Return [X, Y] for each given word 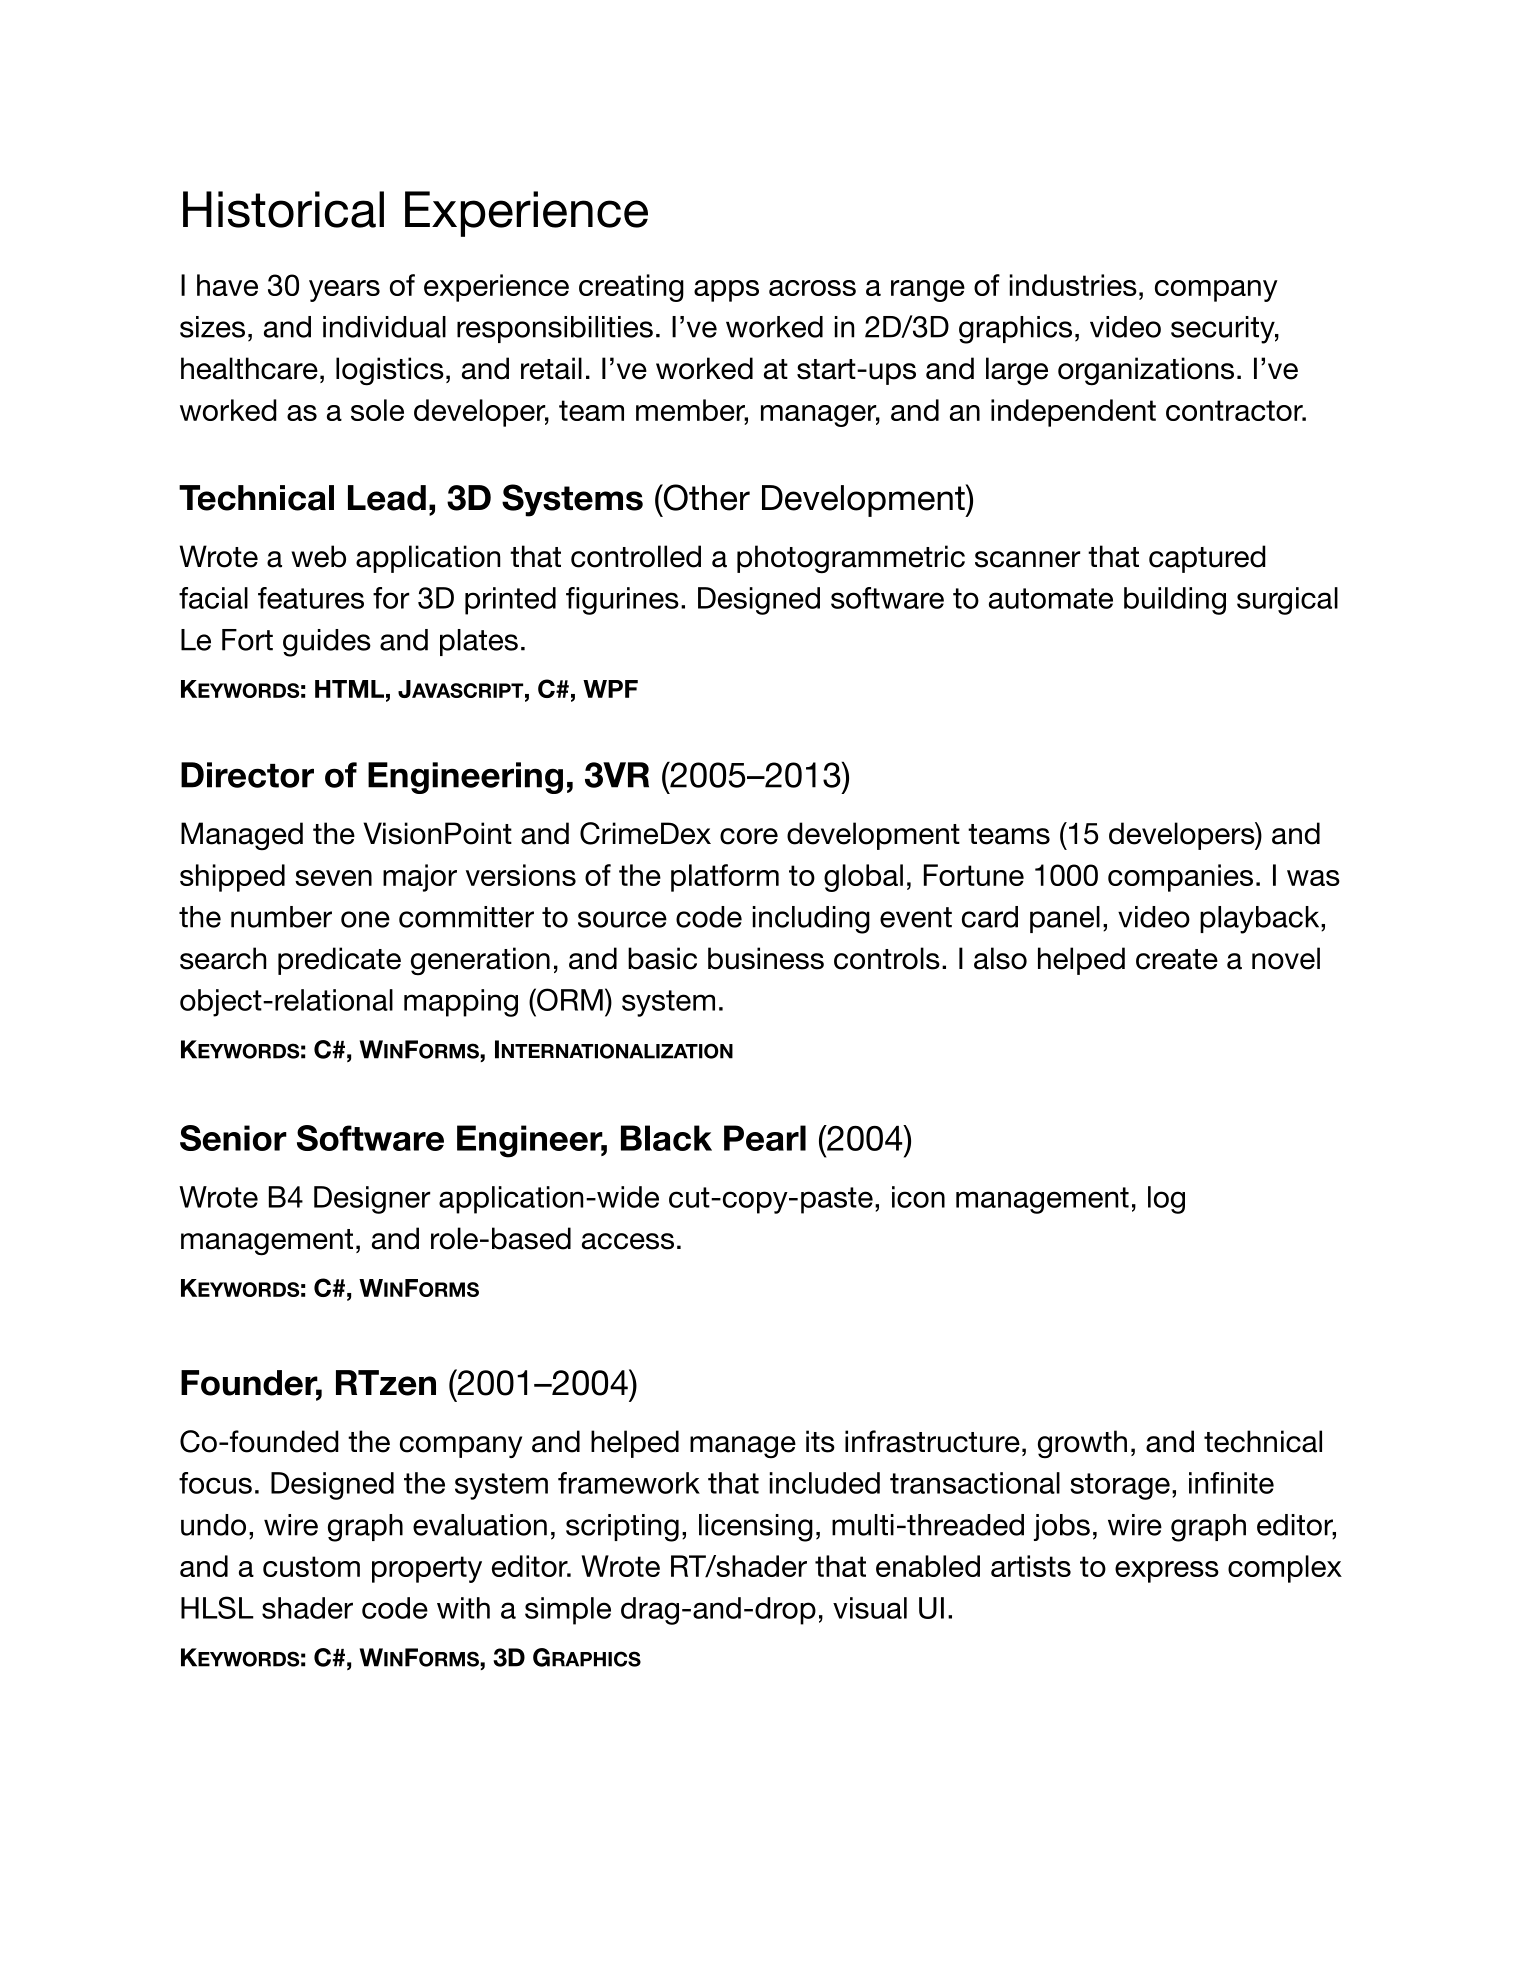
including [811, 920]
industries [1073, 285]
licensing [756, 1528]
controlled [636, 556]
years [344, 291]
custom [311, 1566]
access [628, 1241]
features [311, 598]
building [1175, 601]
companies [1180, 878]
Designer [372, 1200]
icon [918, 1197]
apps [726, 291]
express [1167, 1572]
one [365, 919]
